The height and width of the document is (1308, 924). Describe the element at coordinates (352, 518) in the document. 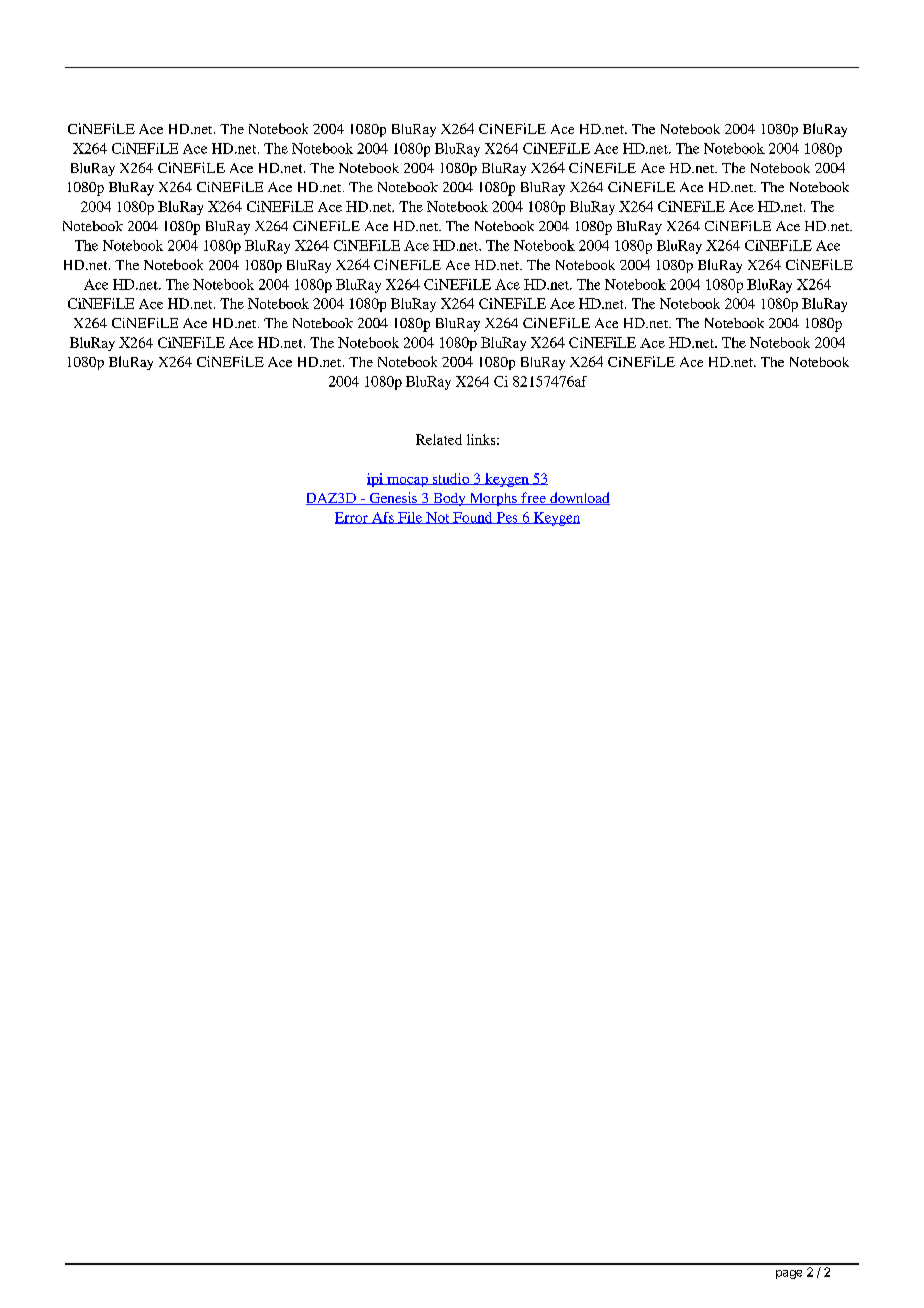

I see `Error` at that location.
